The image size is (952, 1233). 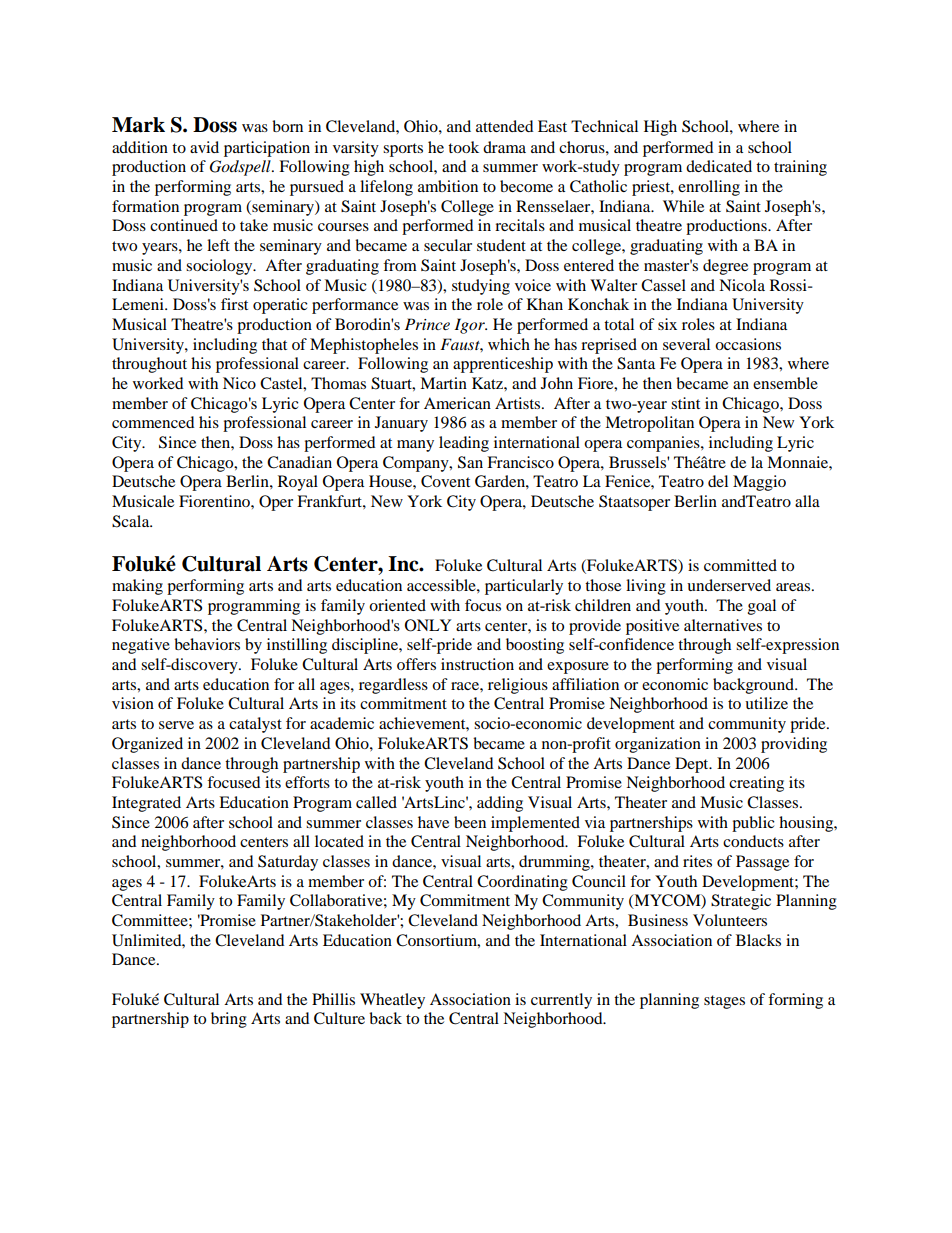 I want to click on Royal, so click(x=298, y=483).
